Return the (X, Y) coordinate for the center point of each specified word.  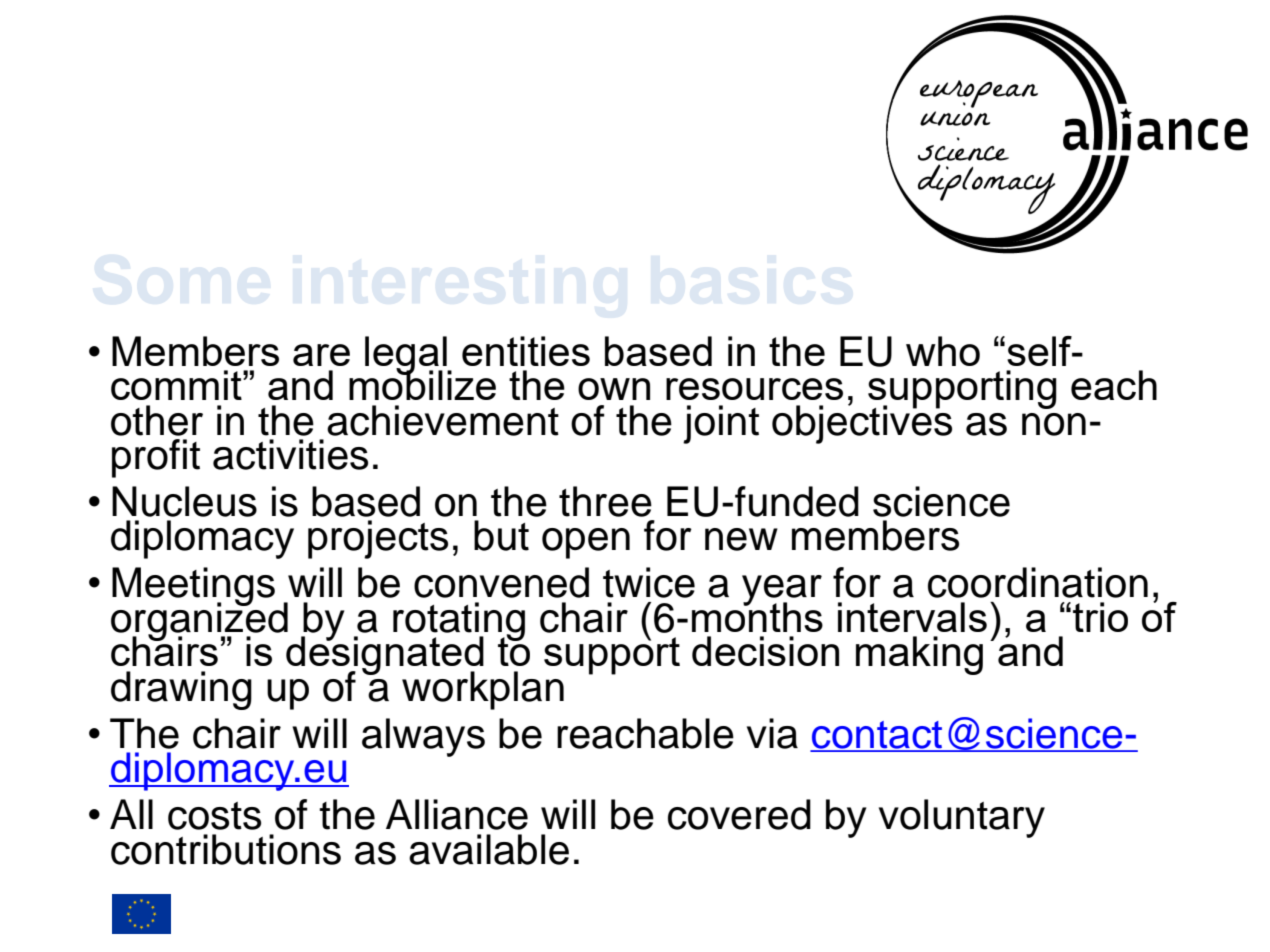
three (605, 501)
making (919, 655)
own (614, 389)
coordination (1038, 582)
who (943, 351)
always (423, 737)
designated (385, 655)
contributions (226, 849)
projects (378, 539)
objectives (862, 423)
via (772, 733)
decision (765, 651)
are (321, 355)
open (586, 543)
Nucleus (184, 501)
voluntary (962, 818)
